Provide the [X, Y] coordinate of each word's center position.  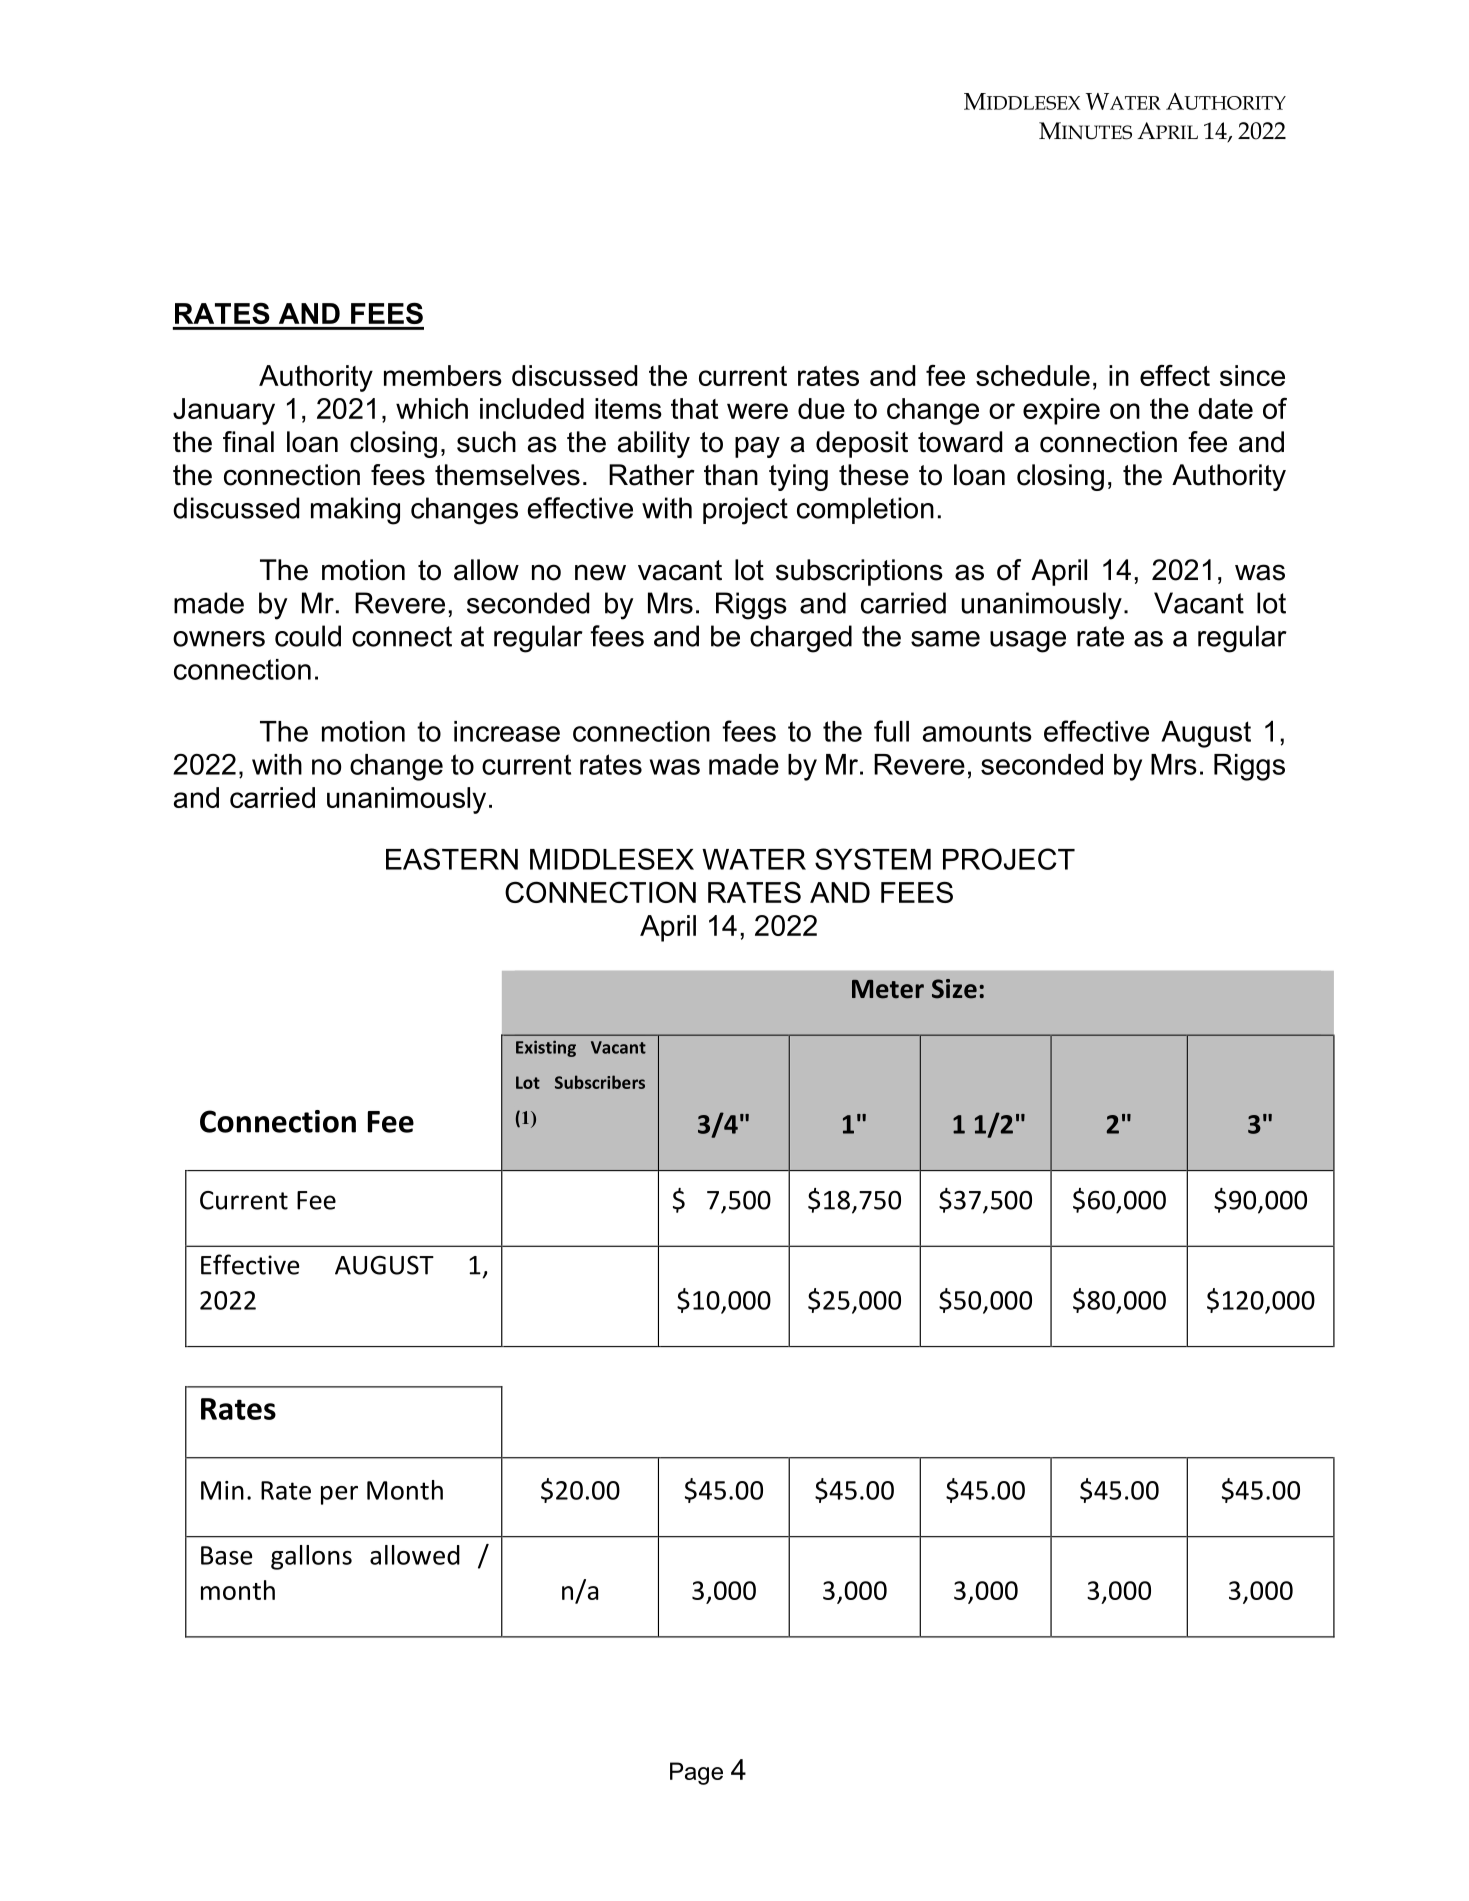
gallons [311, 1557]
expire [1061, 411]
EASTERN [452, 859]
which [432, 408]
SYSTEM [873, 859]
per [339, 1495]
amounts [977, 731]
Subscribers [600, 1082]
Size [954, 989]
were [757, 411]
